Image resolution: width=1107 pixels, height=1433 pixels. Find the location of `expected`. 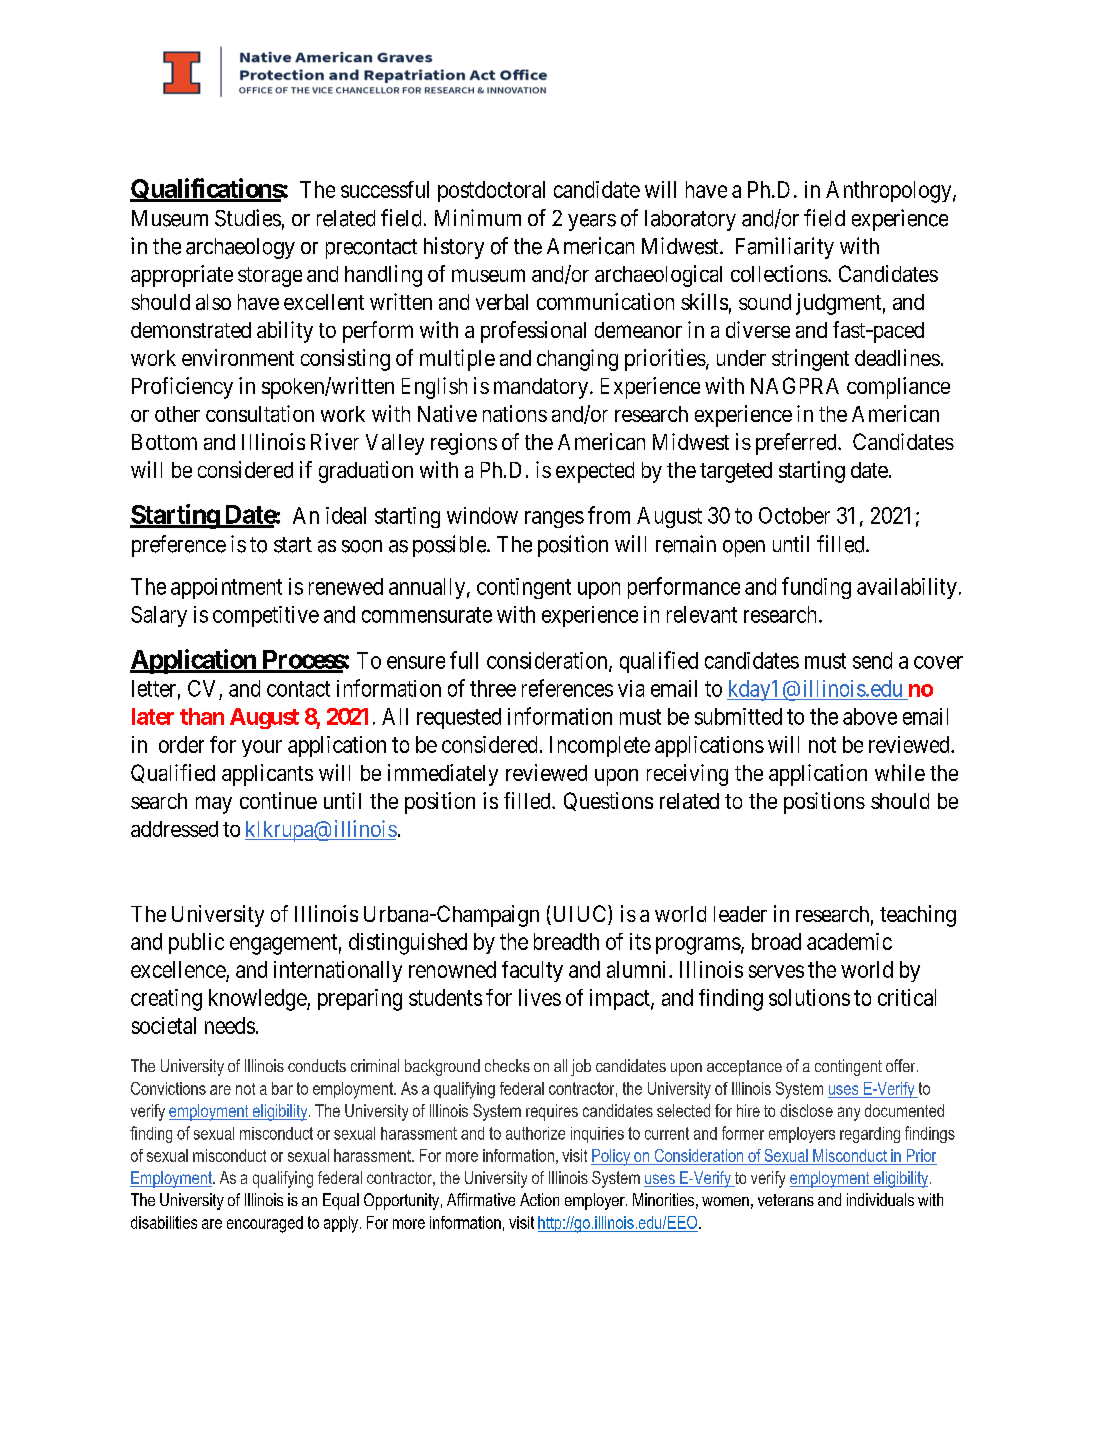

expected is located at coordinates (595, 472).
